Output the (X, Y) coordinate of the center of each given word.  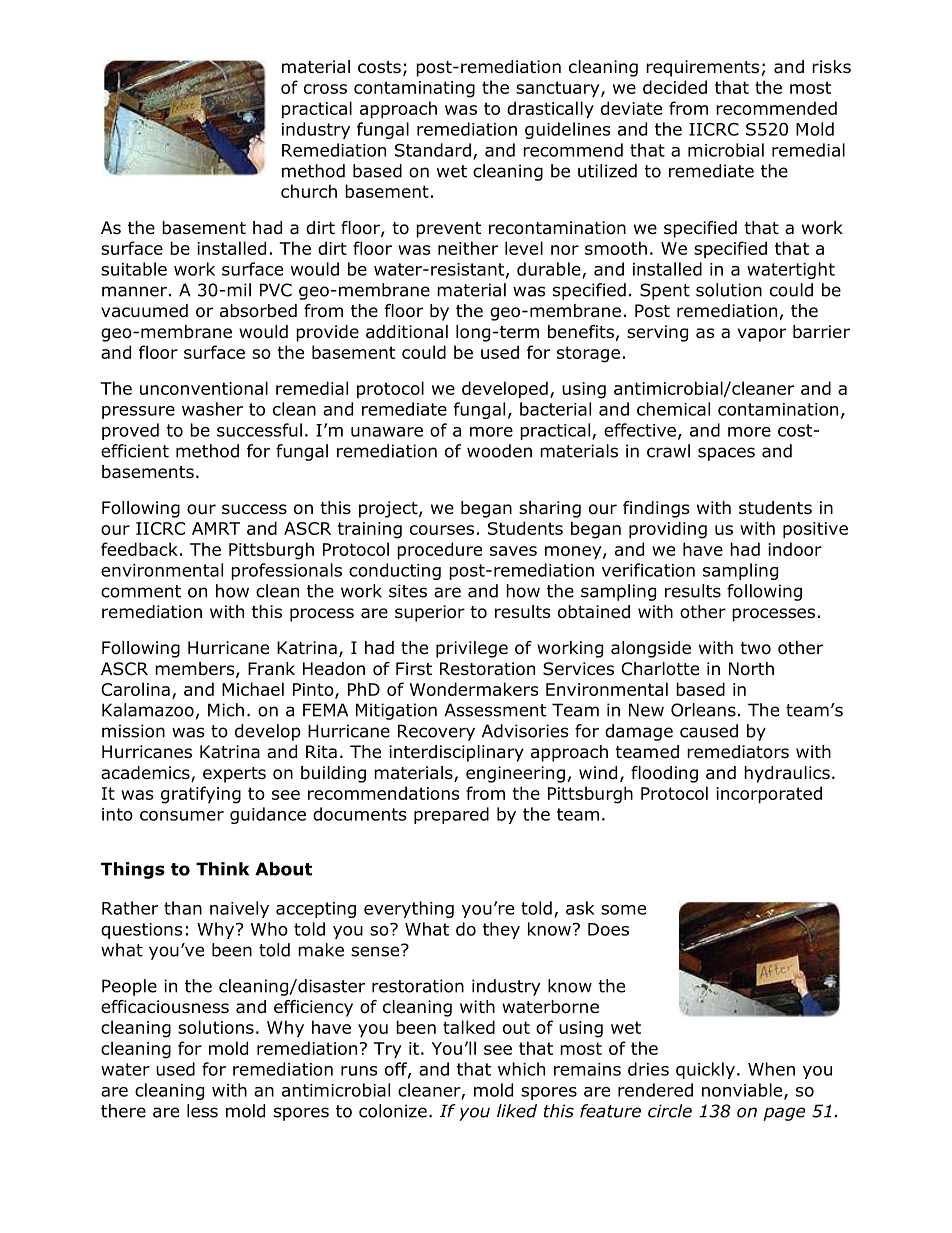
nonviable (743, 1091)
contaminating (414, 89)
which (521, 1069)
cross (325, 89)
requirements (702, 68)
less (202, 1111)
